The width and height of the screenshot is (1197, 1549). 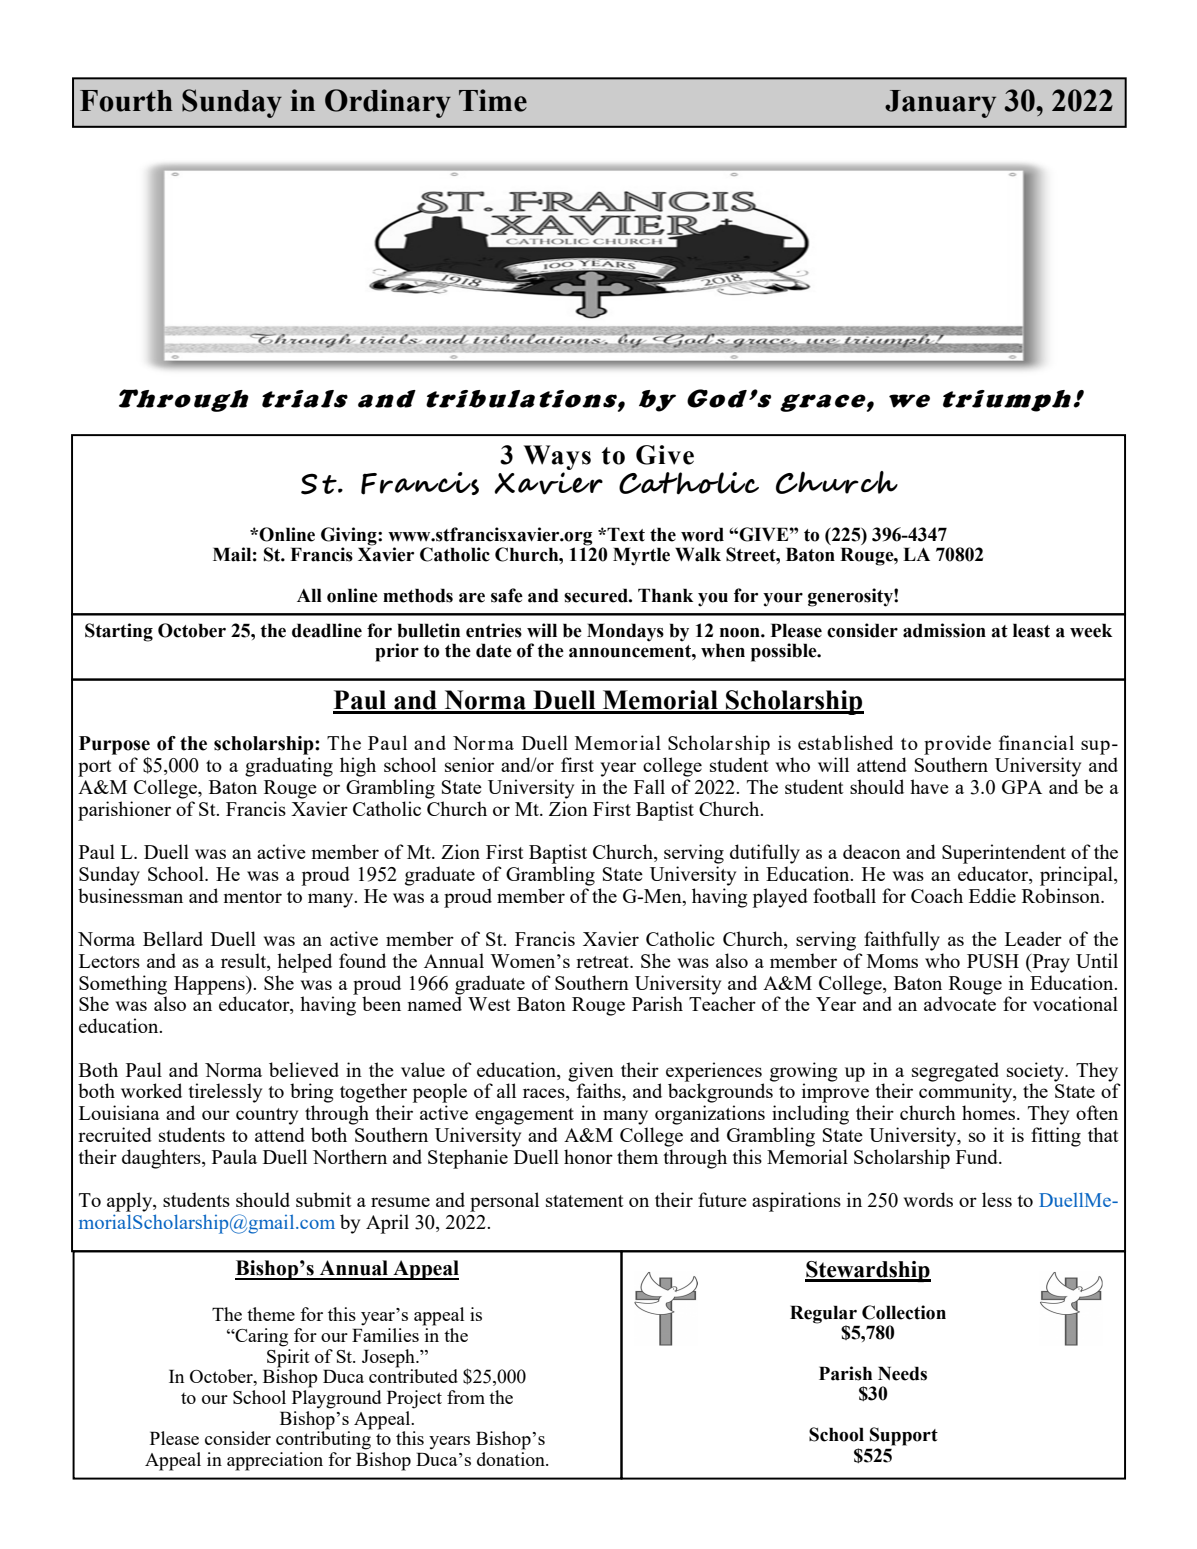 I want to click on Fourth, so click(x=126, y=101).
